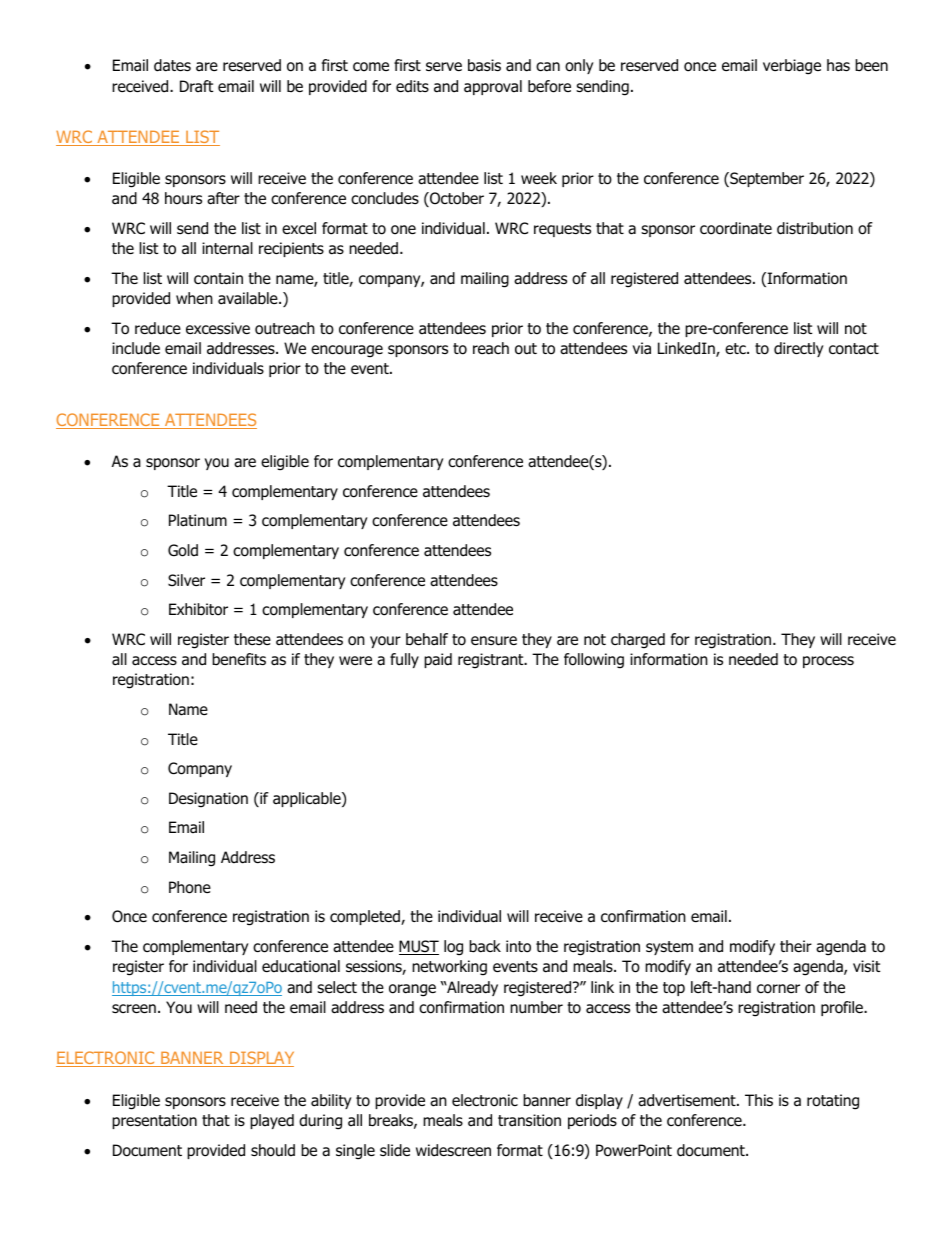  I want to click on transition, so click(529, 1120).
